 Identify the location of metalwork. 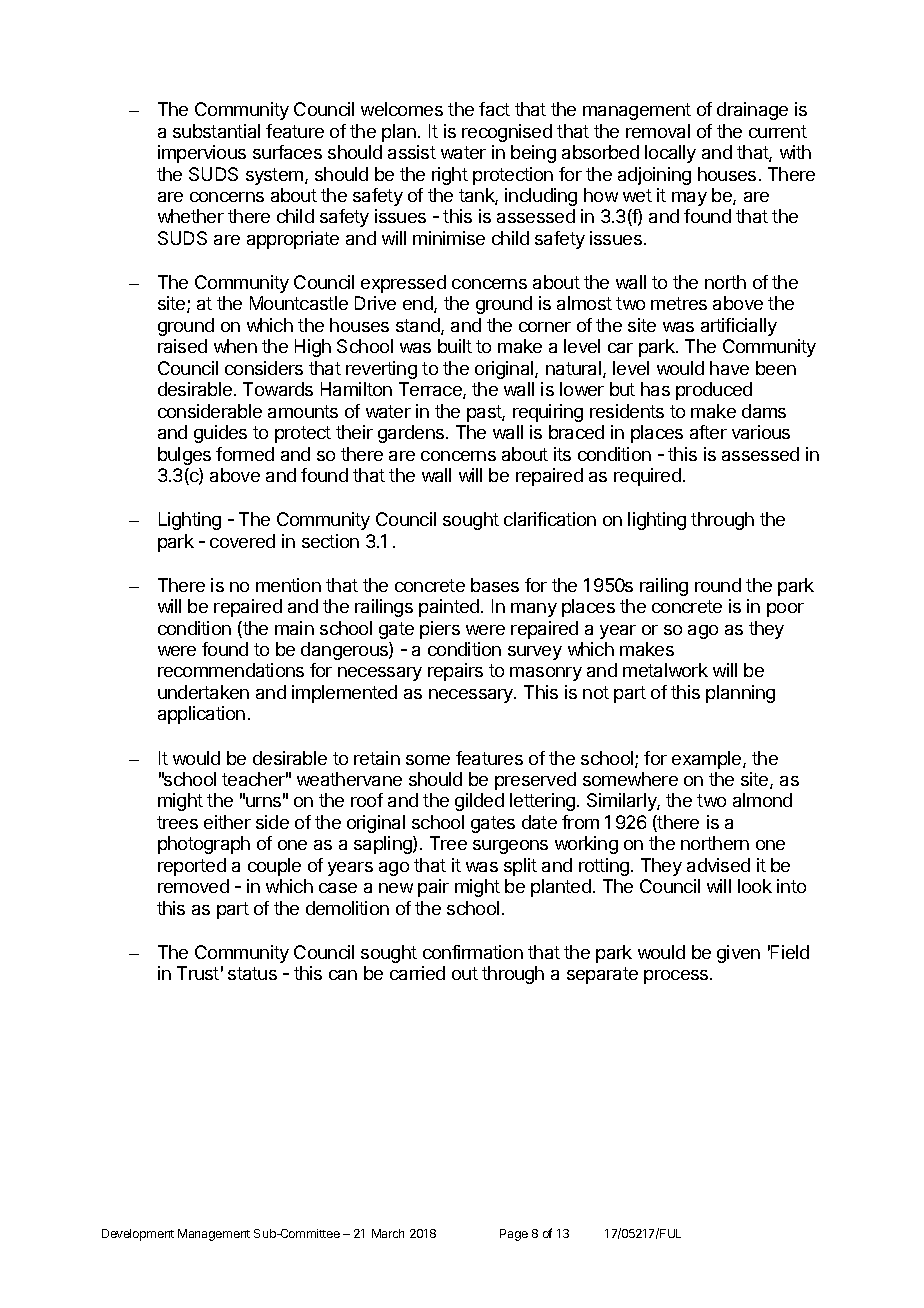
(665, 670).
